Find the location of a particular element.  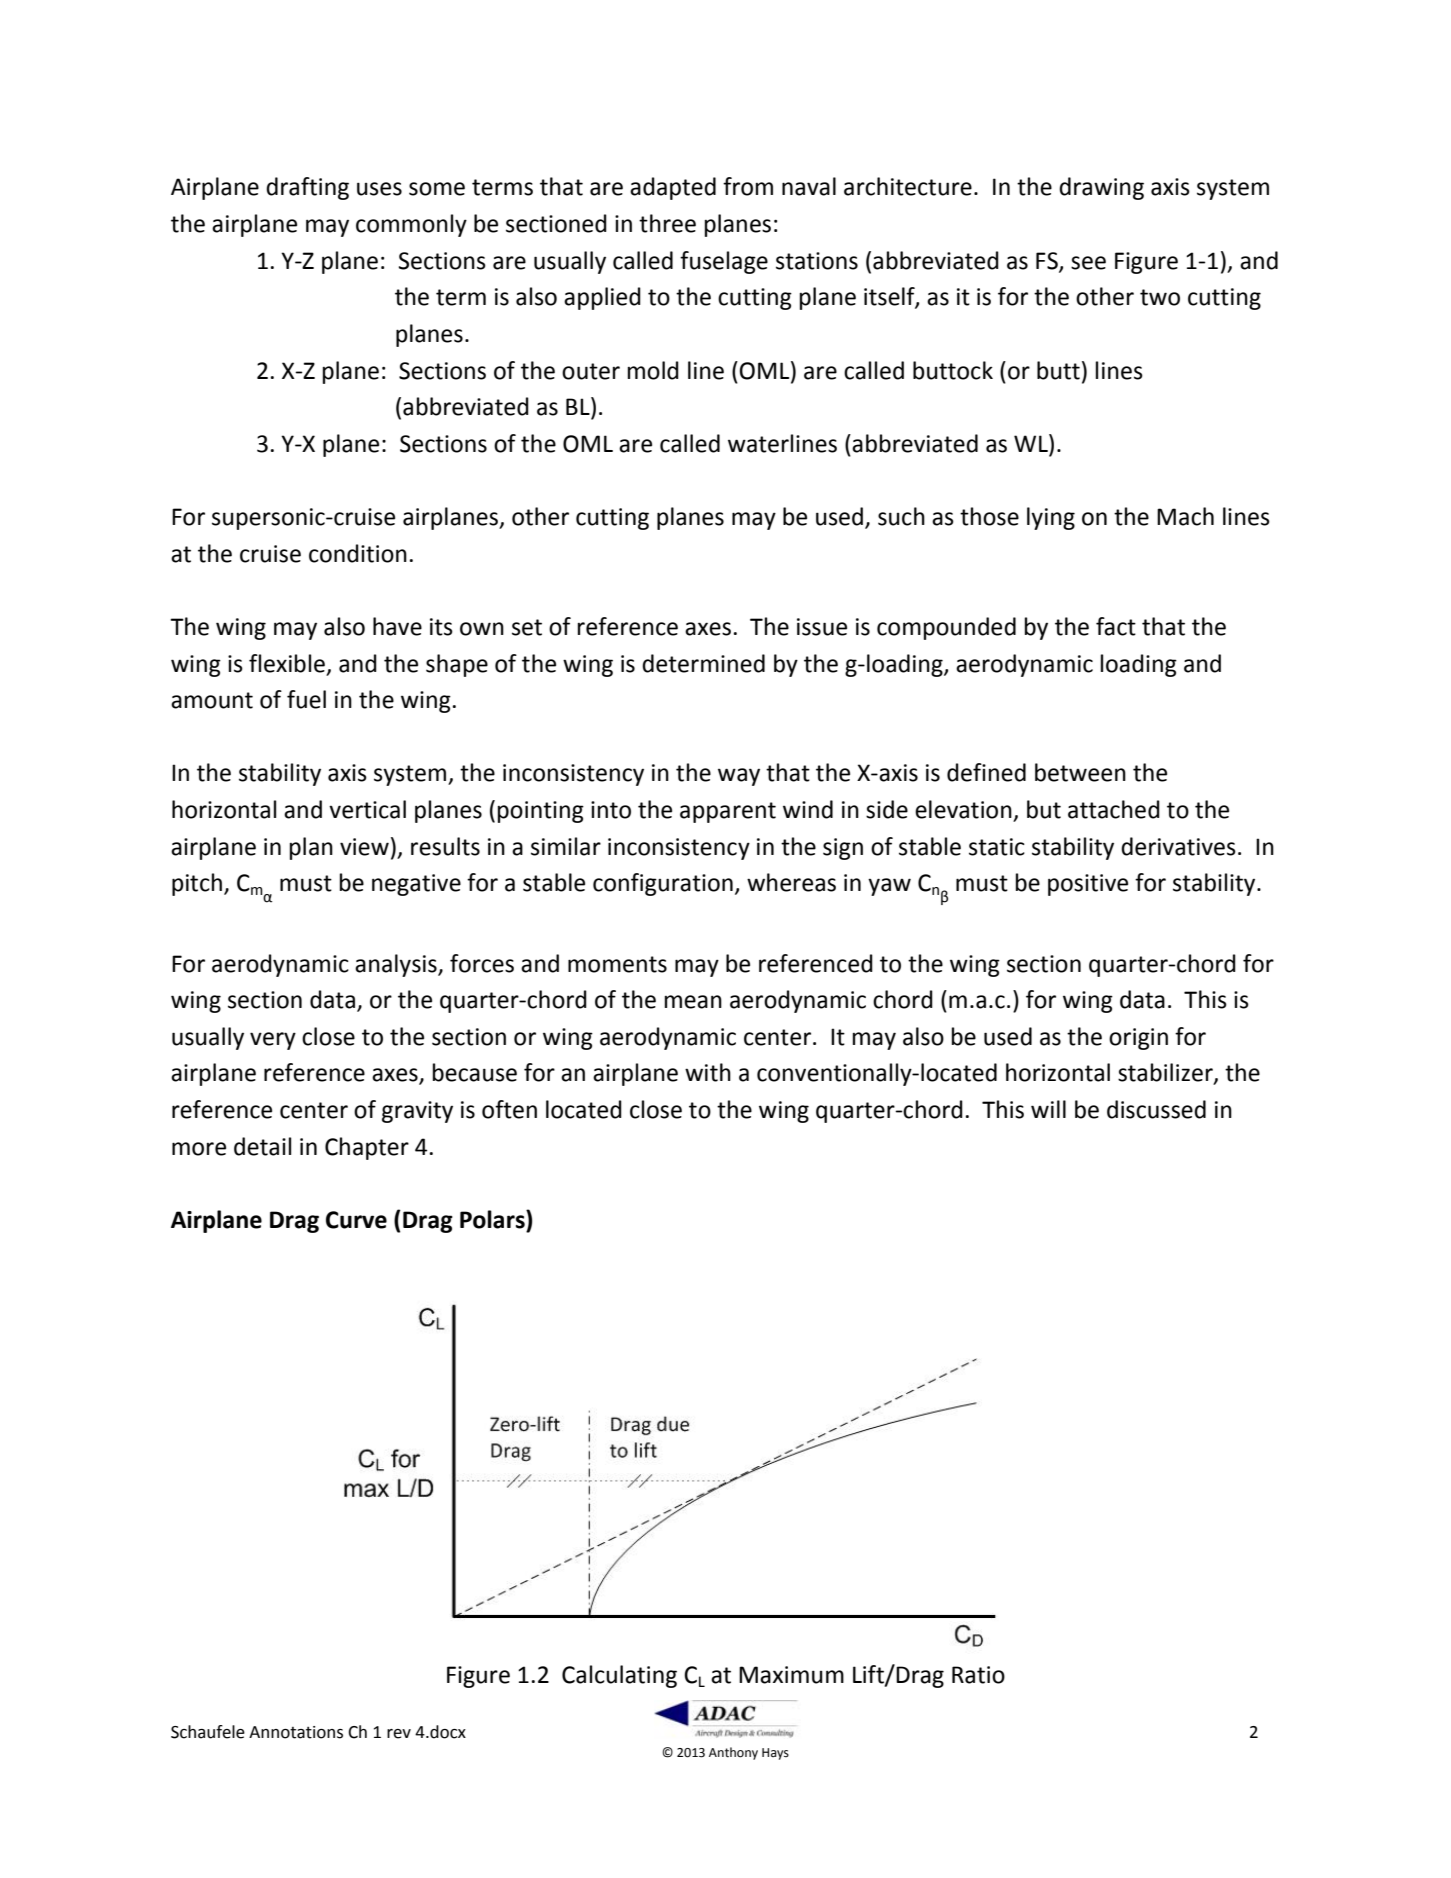

issue is located at coordinates (822, 627).
